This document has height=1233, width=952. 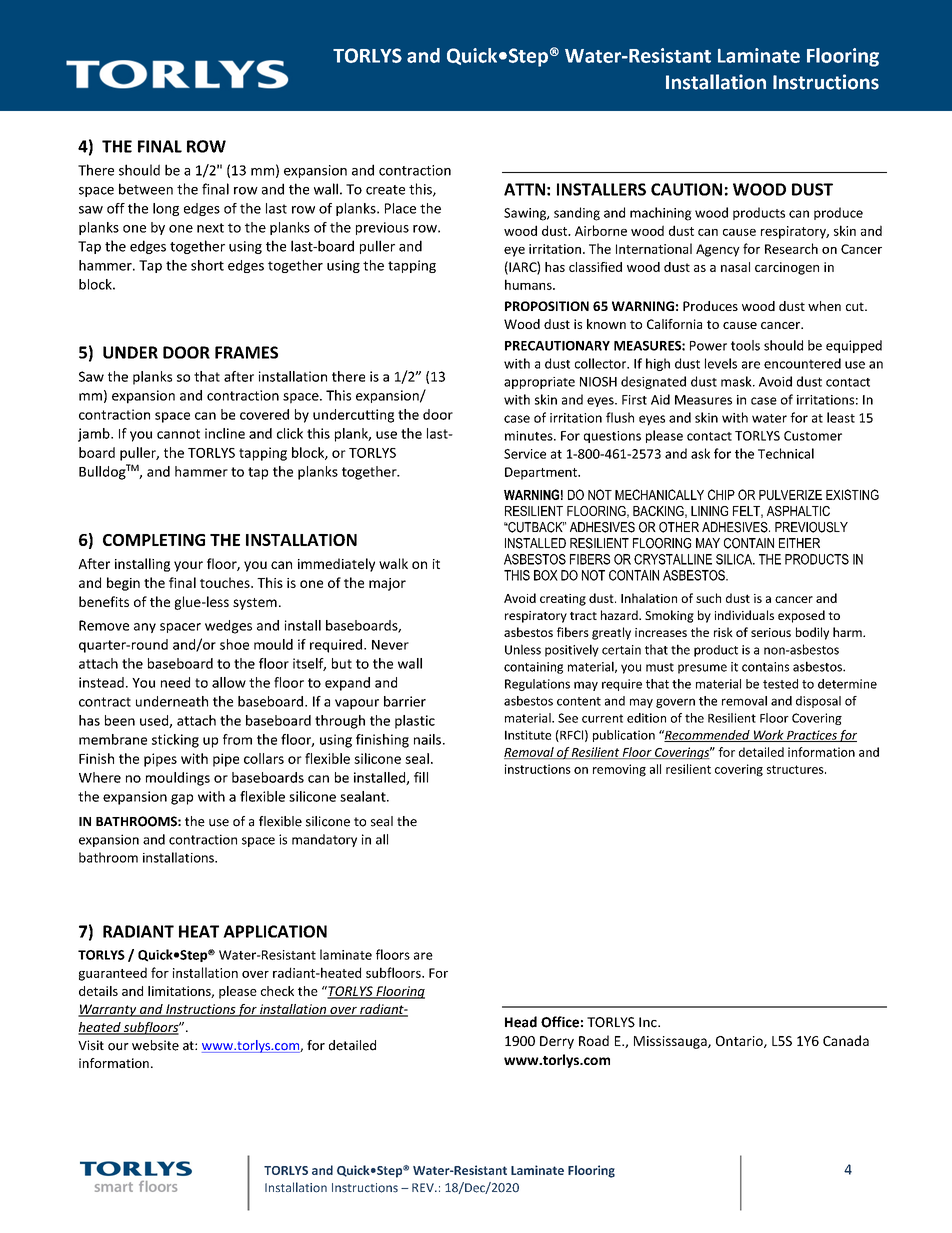 I want to click on sticking, so click(x=175, y=741).
